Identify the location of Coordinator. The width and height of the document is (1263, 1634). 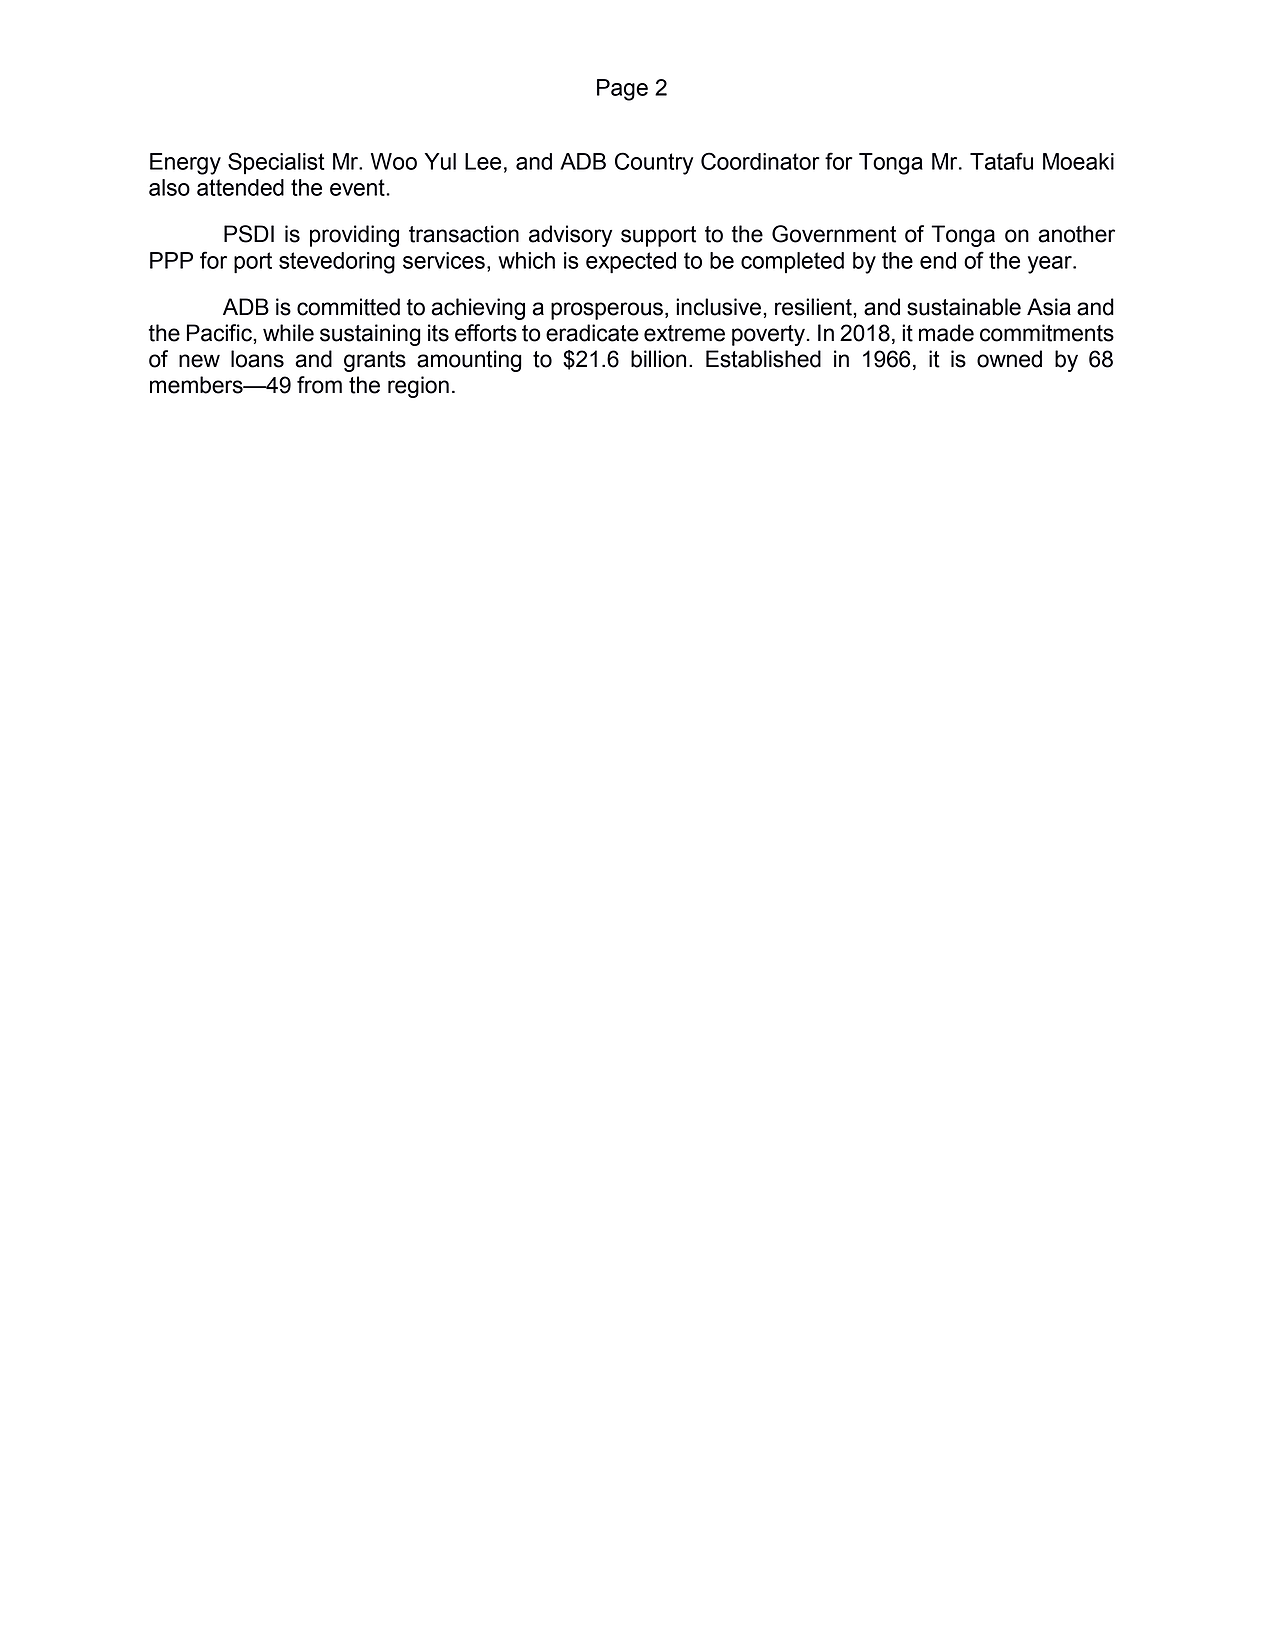
(760, 161).
